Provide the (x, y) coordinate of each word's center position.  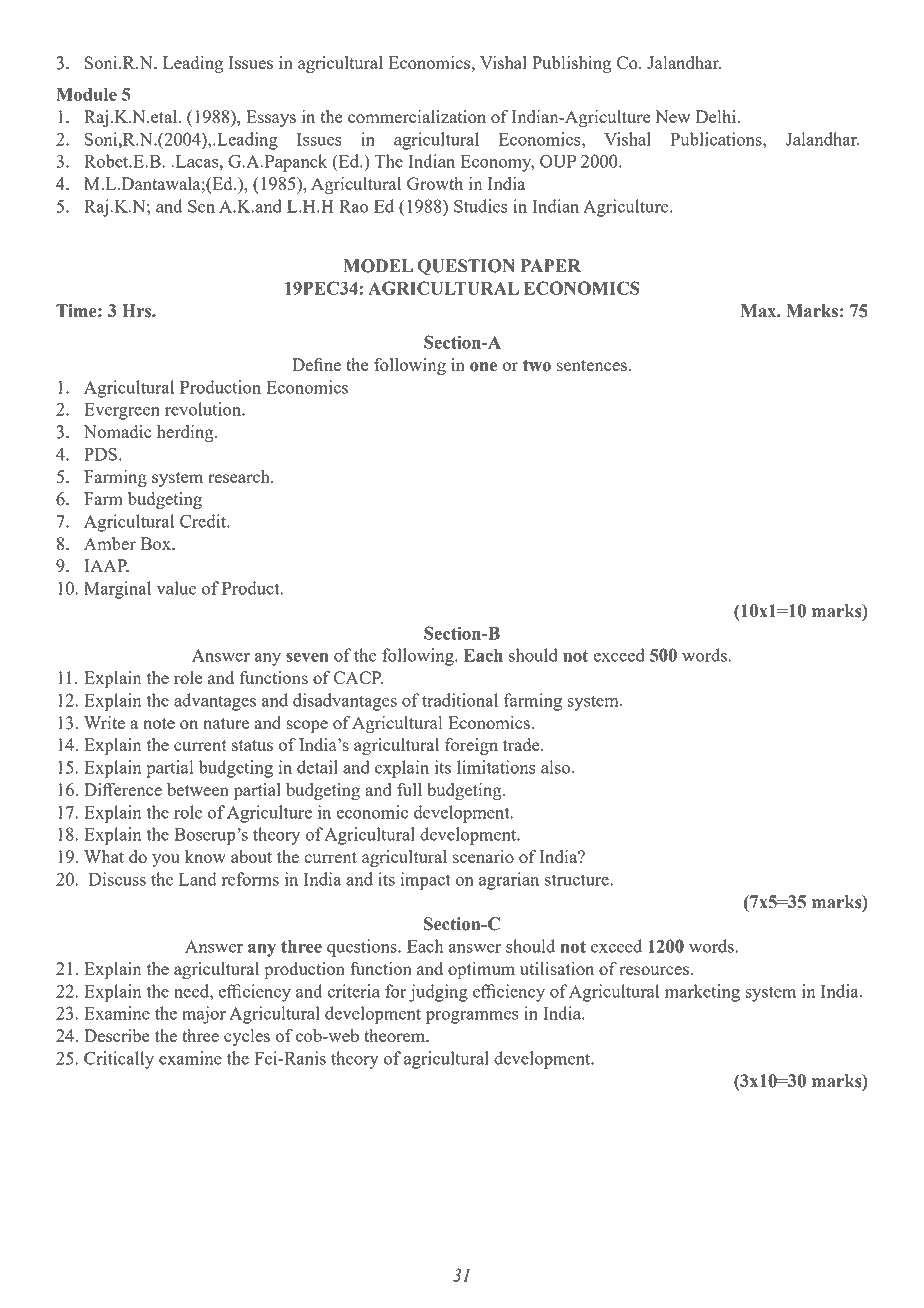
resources (654, 970)
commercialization (417, 116)
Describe (117, 1035)
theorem (396, 1035)
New (672, 116)
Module (86, 94)
